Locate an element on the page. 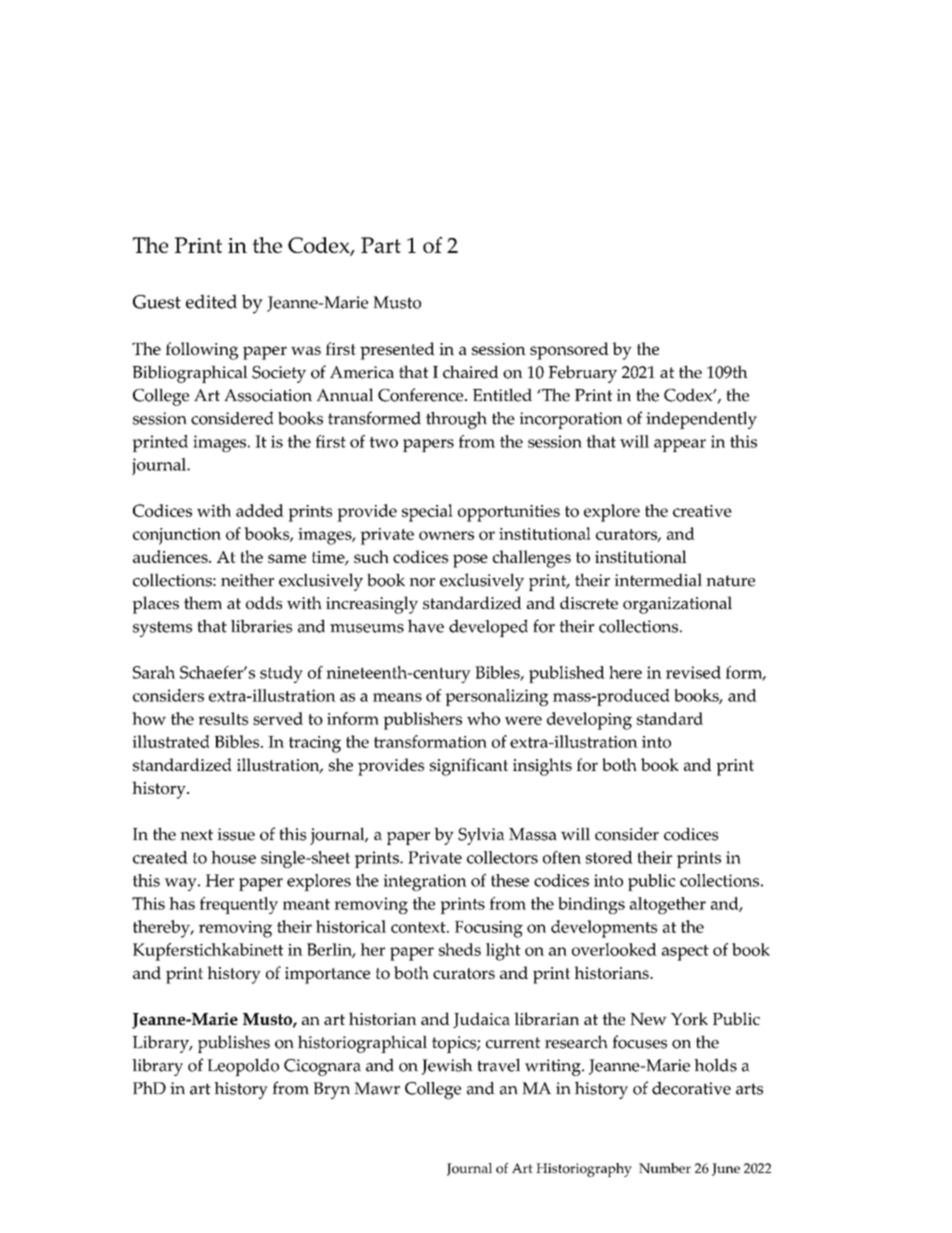 Image resolution: width=952 pixels, height=1233 pixels. sponsored is located at coordinates (569, 351).
